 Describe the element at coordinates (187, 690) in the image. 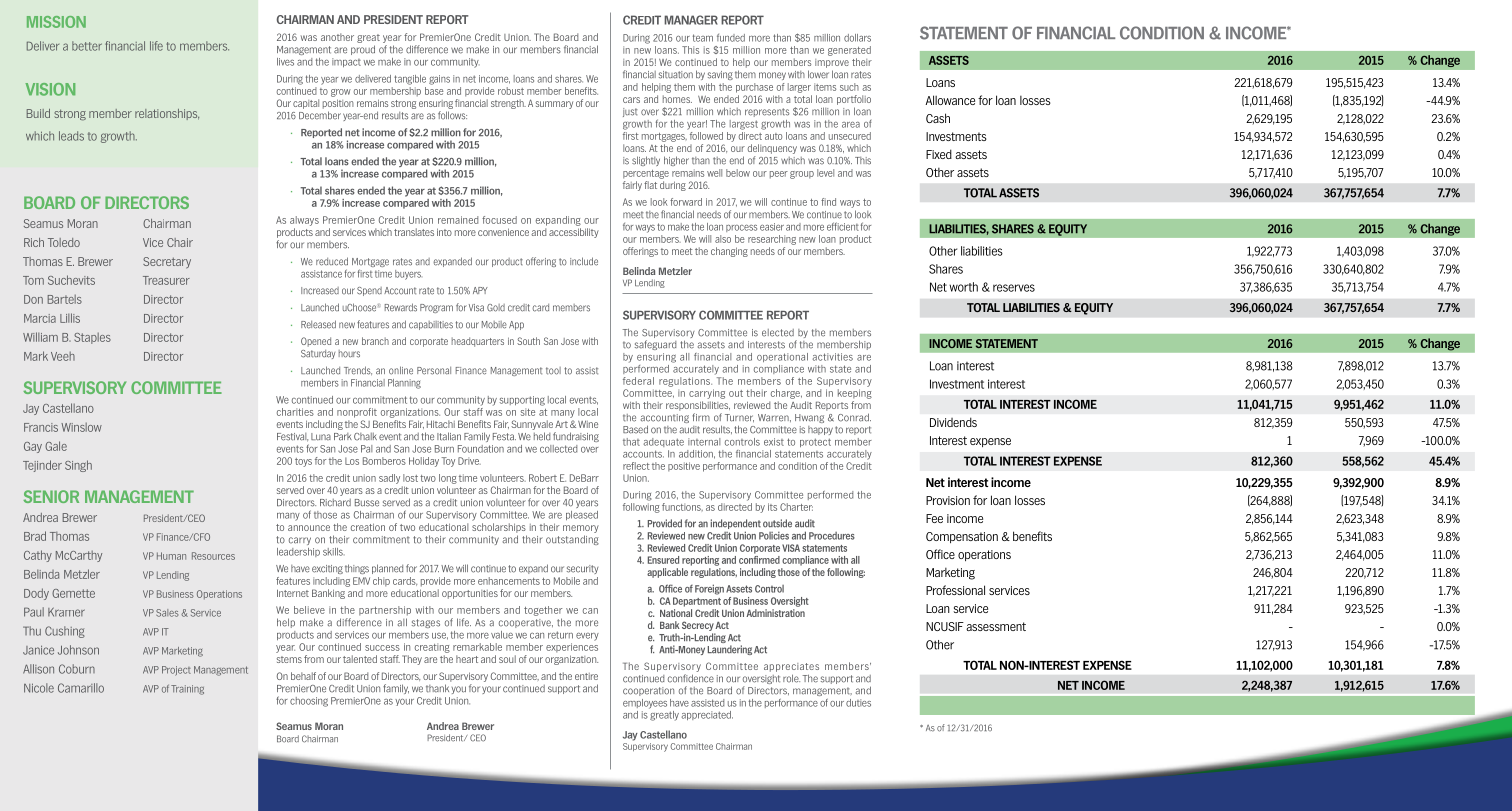

I see `Training` at that location.
